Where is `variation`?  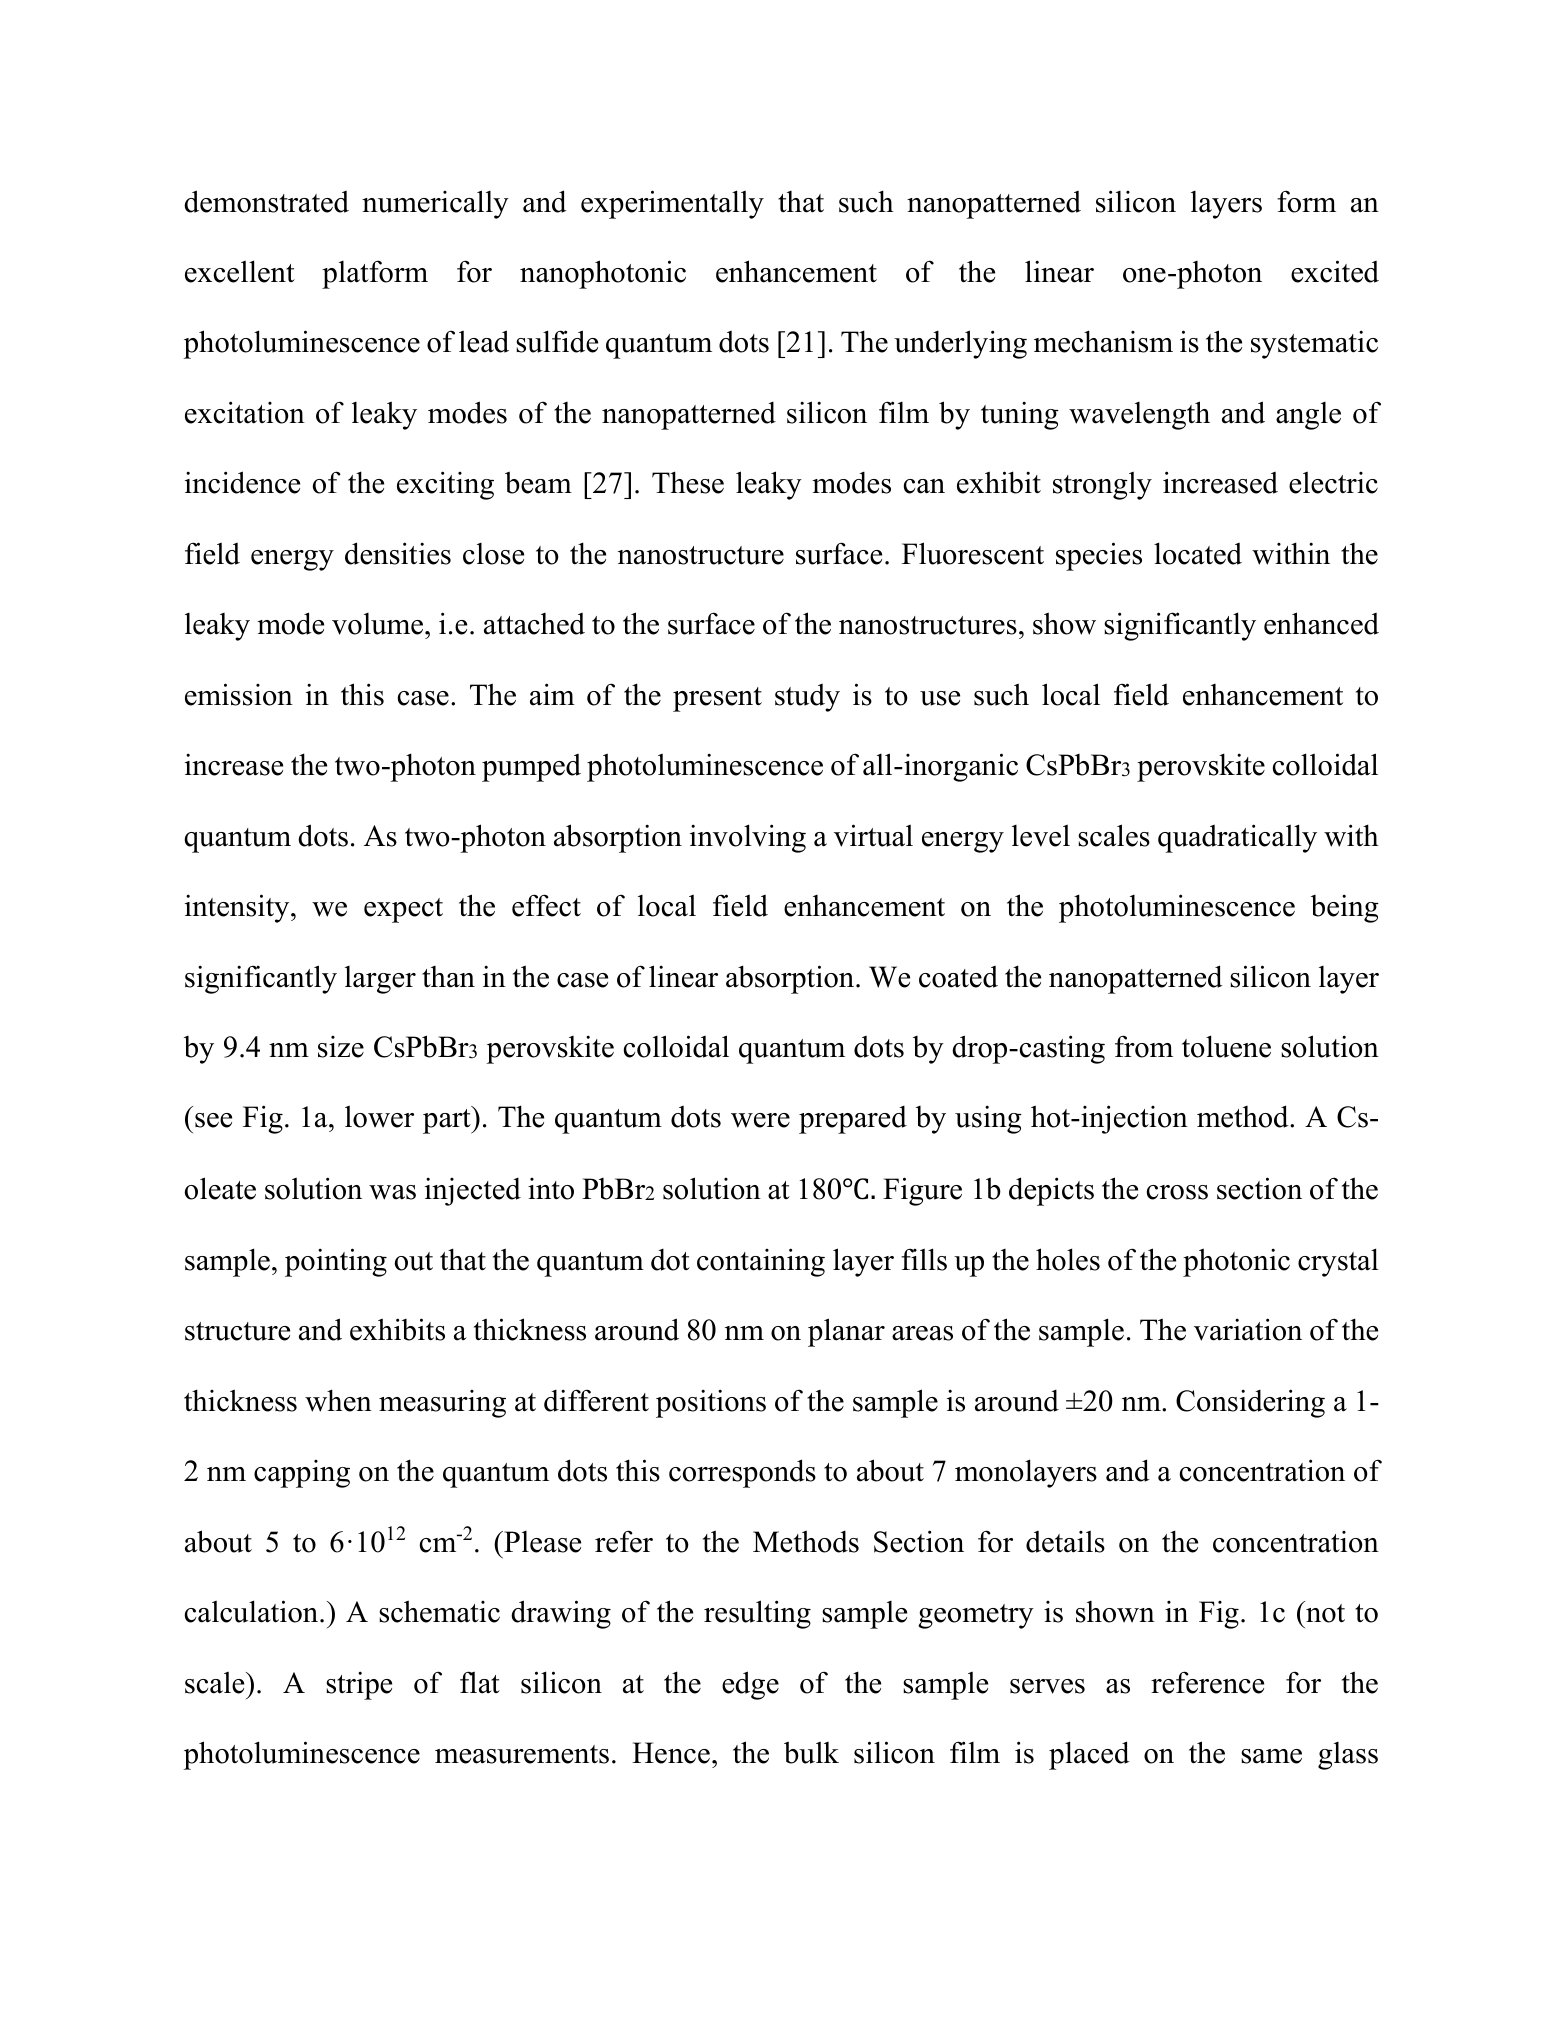
variation is located at coordinates (1248, 1329).
